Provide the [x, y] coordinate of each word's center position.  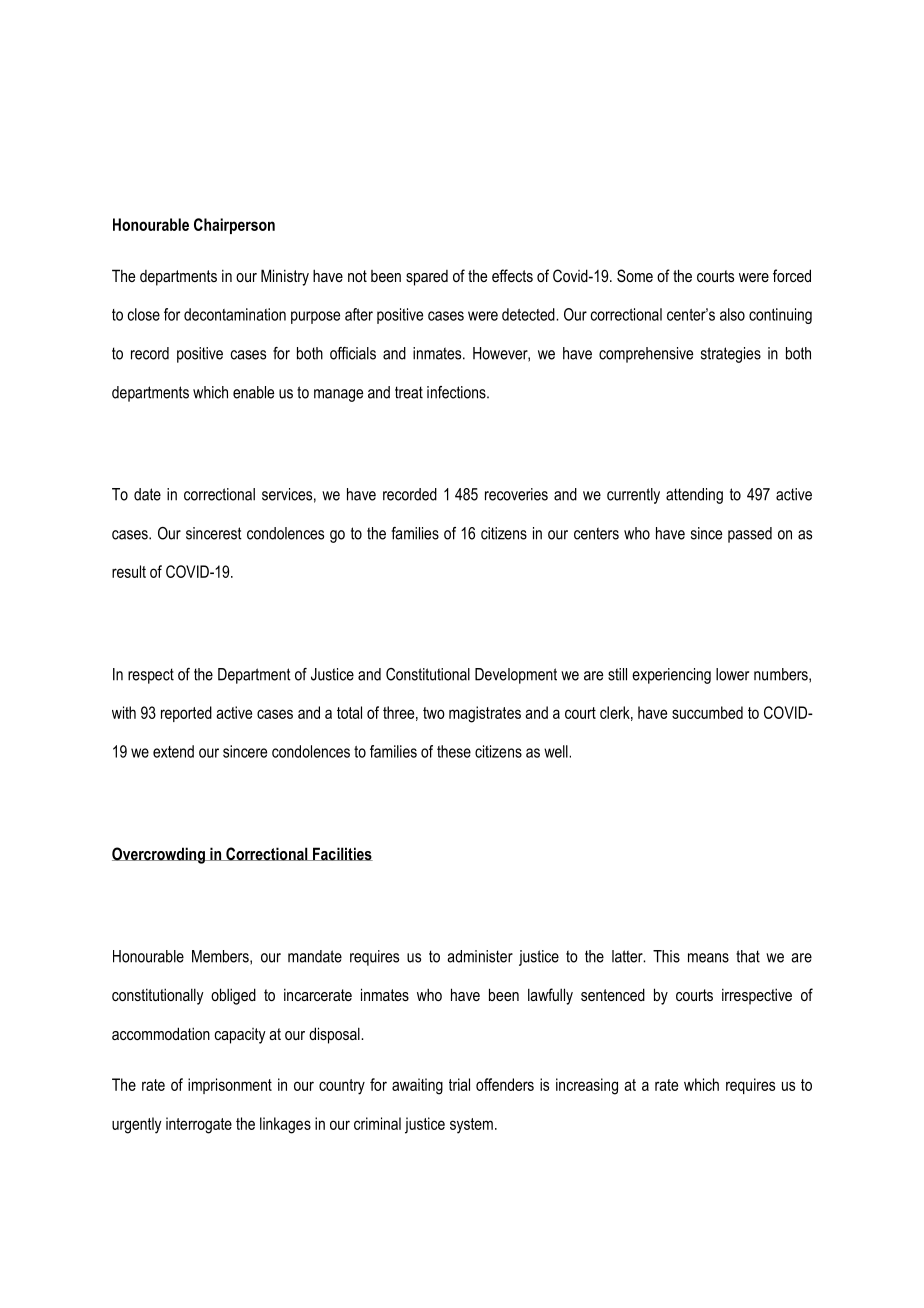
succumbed [707, 712]
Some [635, 276]
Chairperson [234, 226]
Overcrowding [159, 855]
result [129, 571]
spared [427, 278]
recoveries [516, 494]
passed [750, 535]
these [454, 751]
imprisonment [230, 1086]
